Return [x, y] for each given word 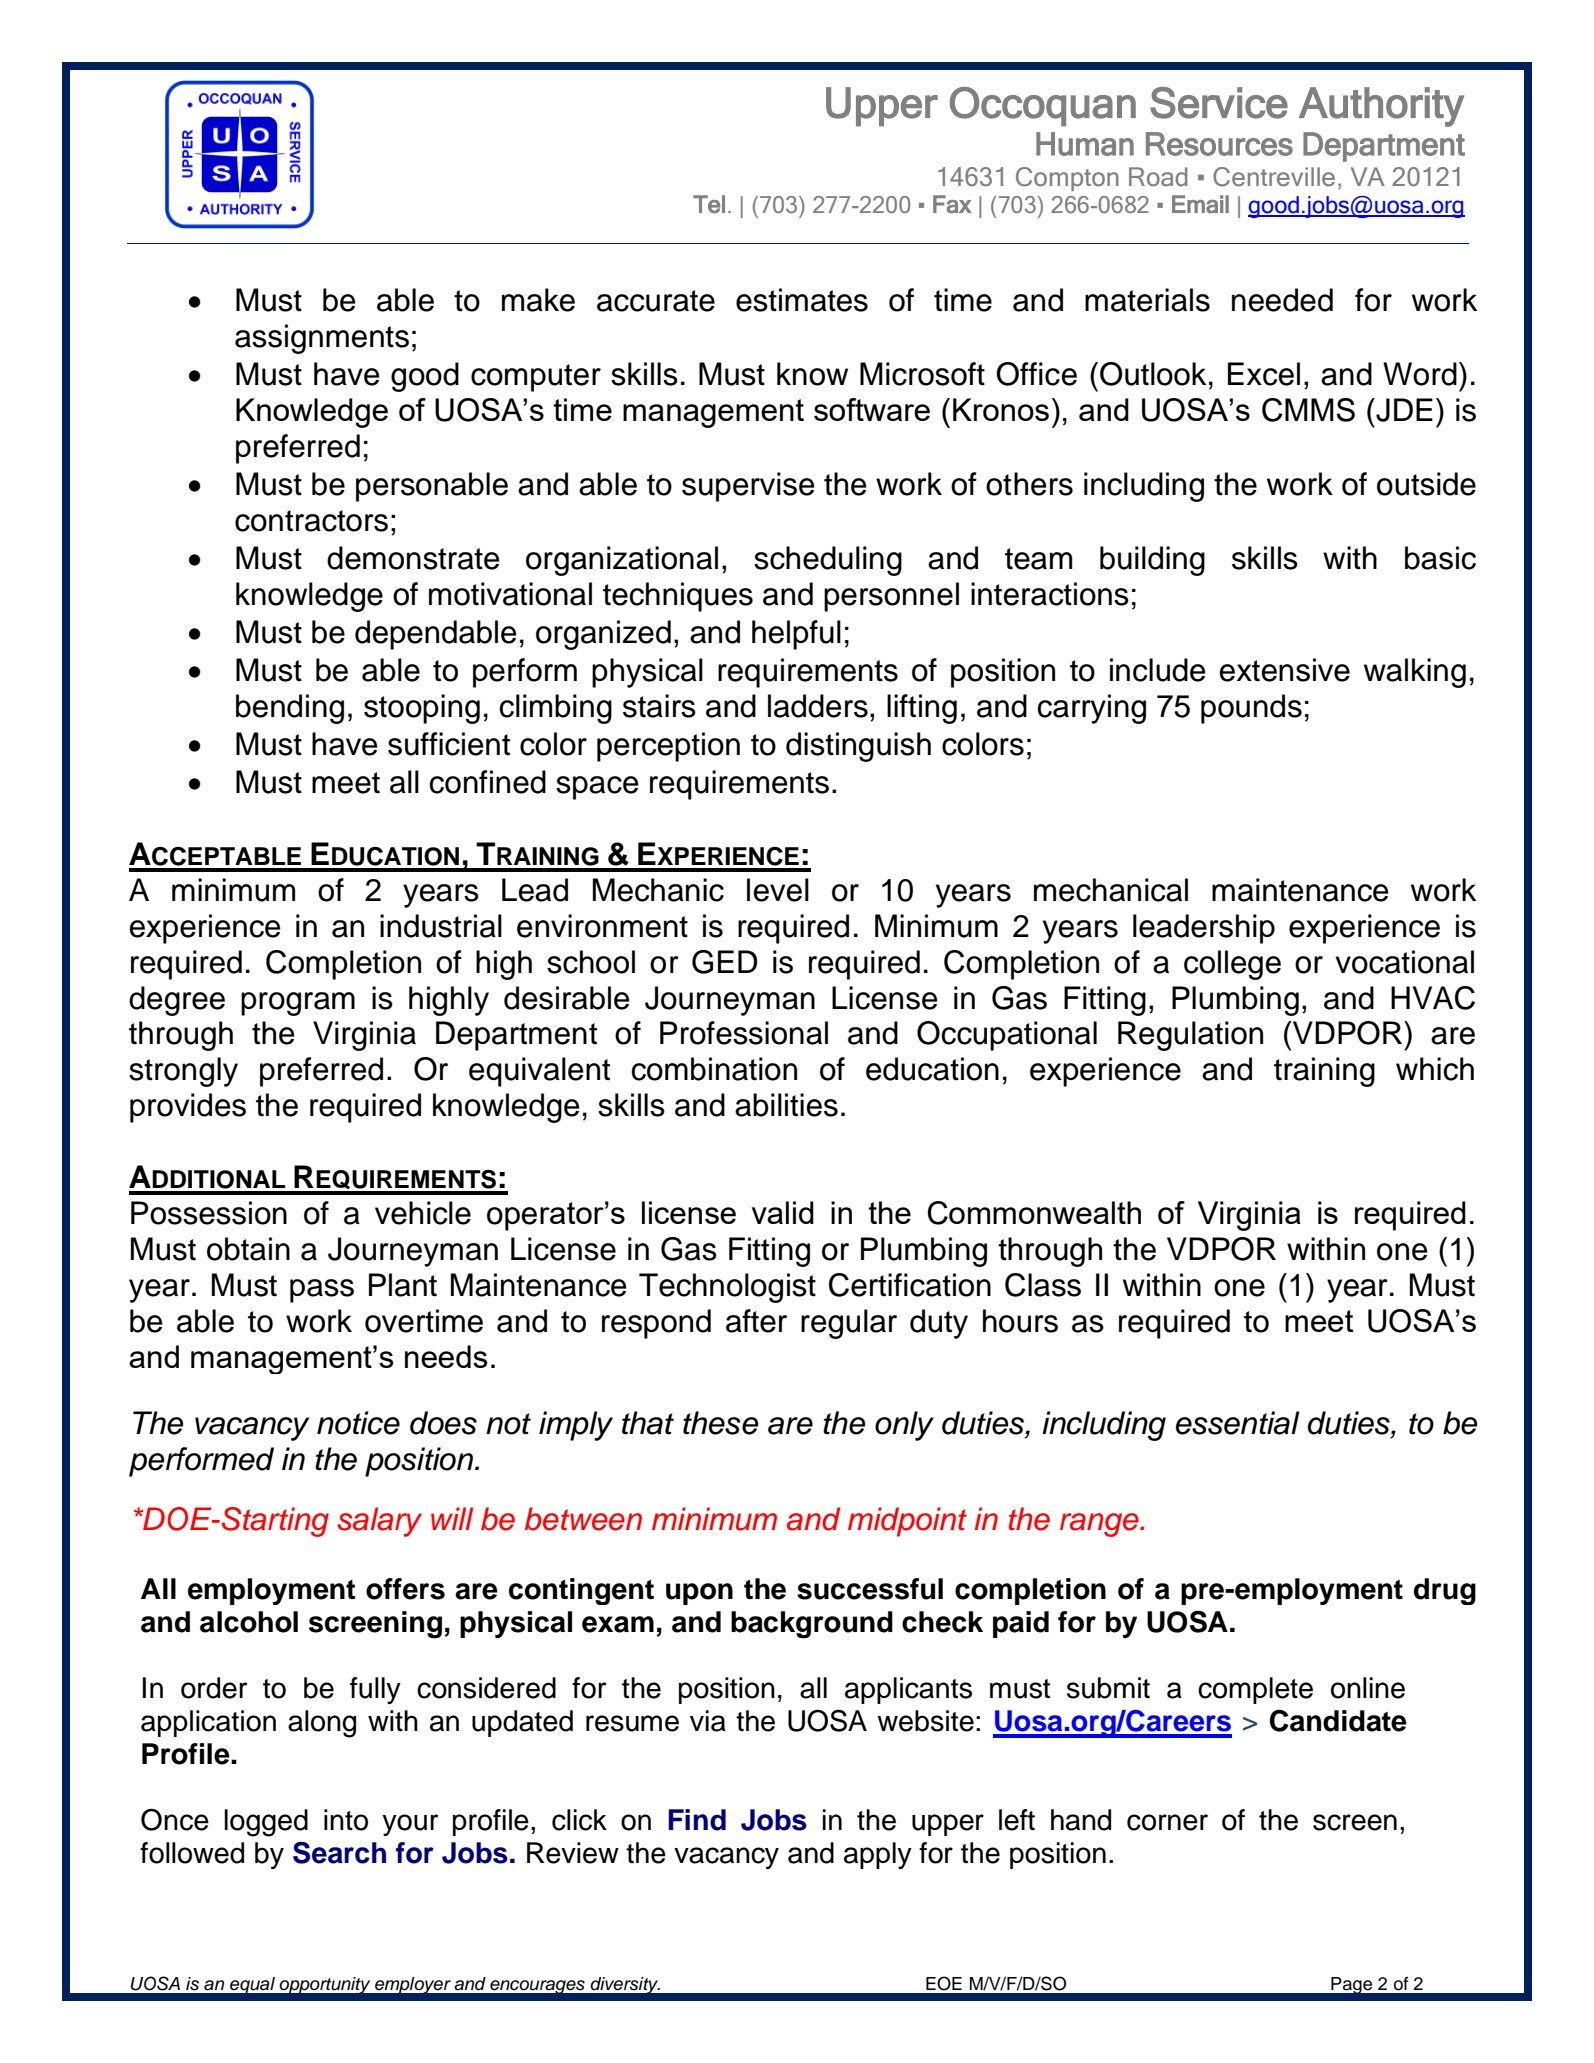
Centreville [1274, 177]
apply [878, 1855]
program [298, 1004]
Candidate [1338, 1720]
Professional [744, 1033]
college [1232, 965]
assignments [322, 339]
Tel [709, 204]
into [346, 1820]
